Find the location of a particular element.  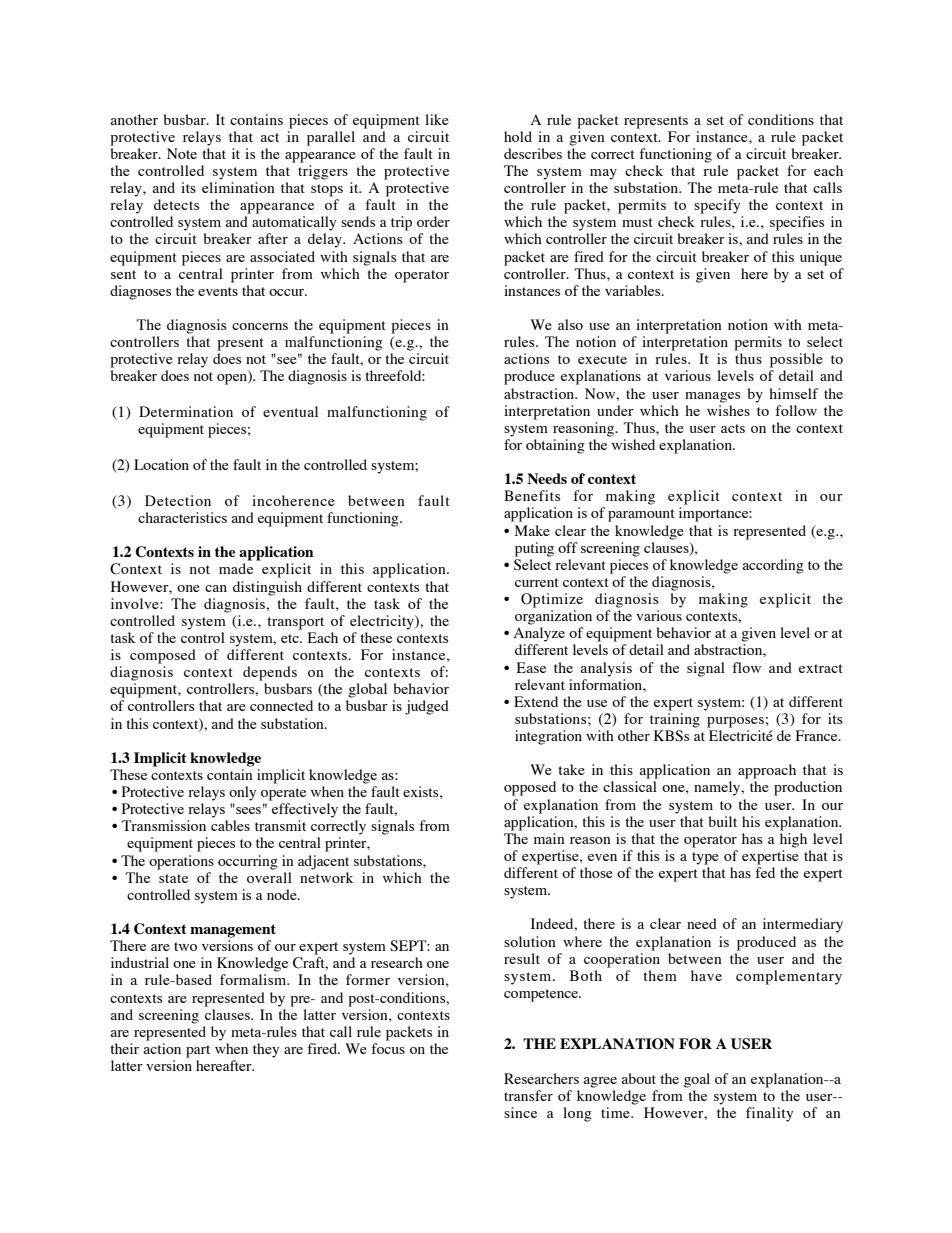

Benefits is located at coordinates (532, 495).
